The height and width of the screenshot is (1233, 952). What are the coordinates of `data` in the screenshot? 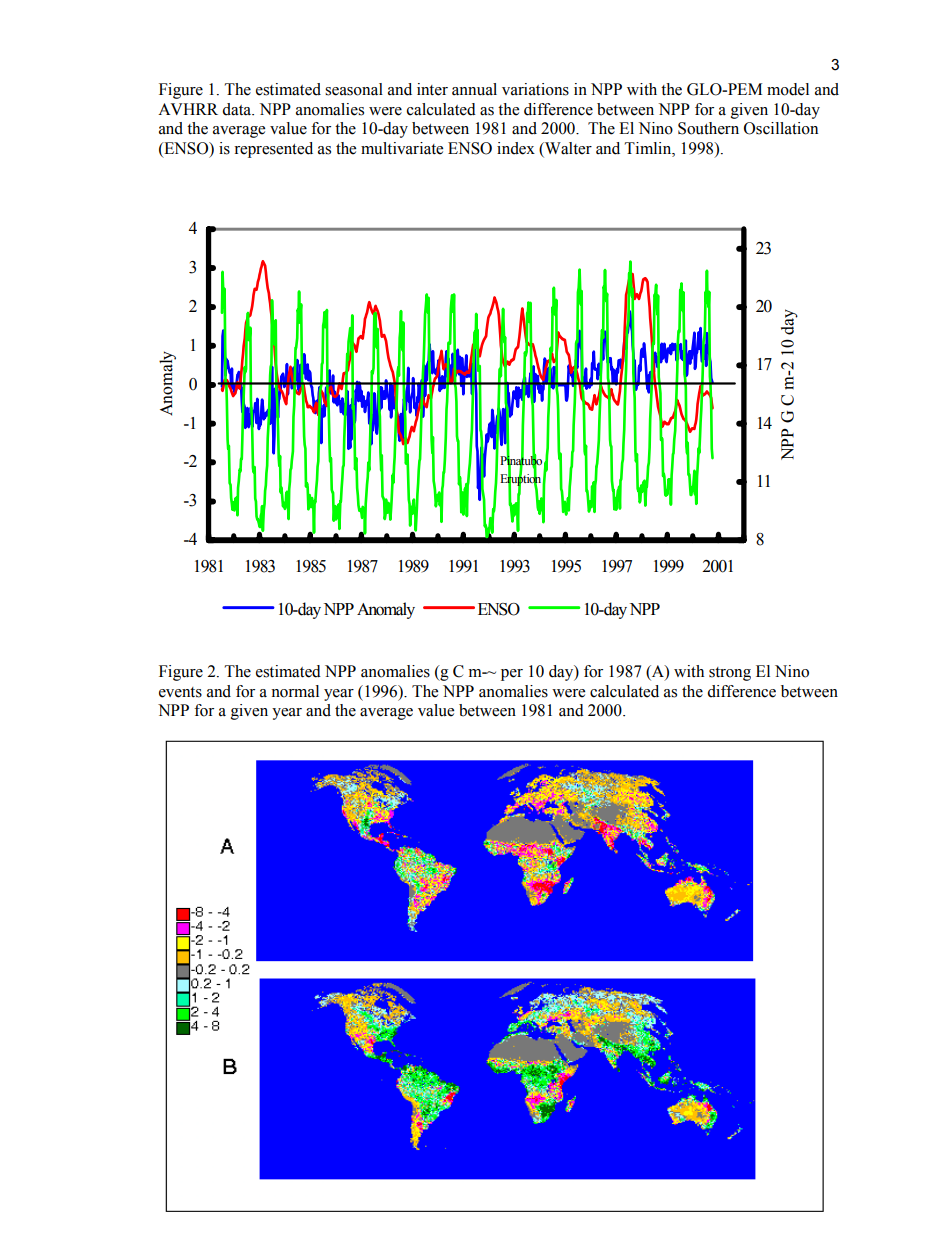 It's located at (238, 109).
